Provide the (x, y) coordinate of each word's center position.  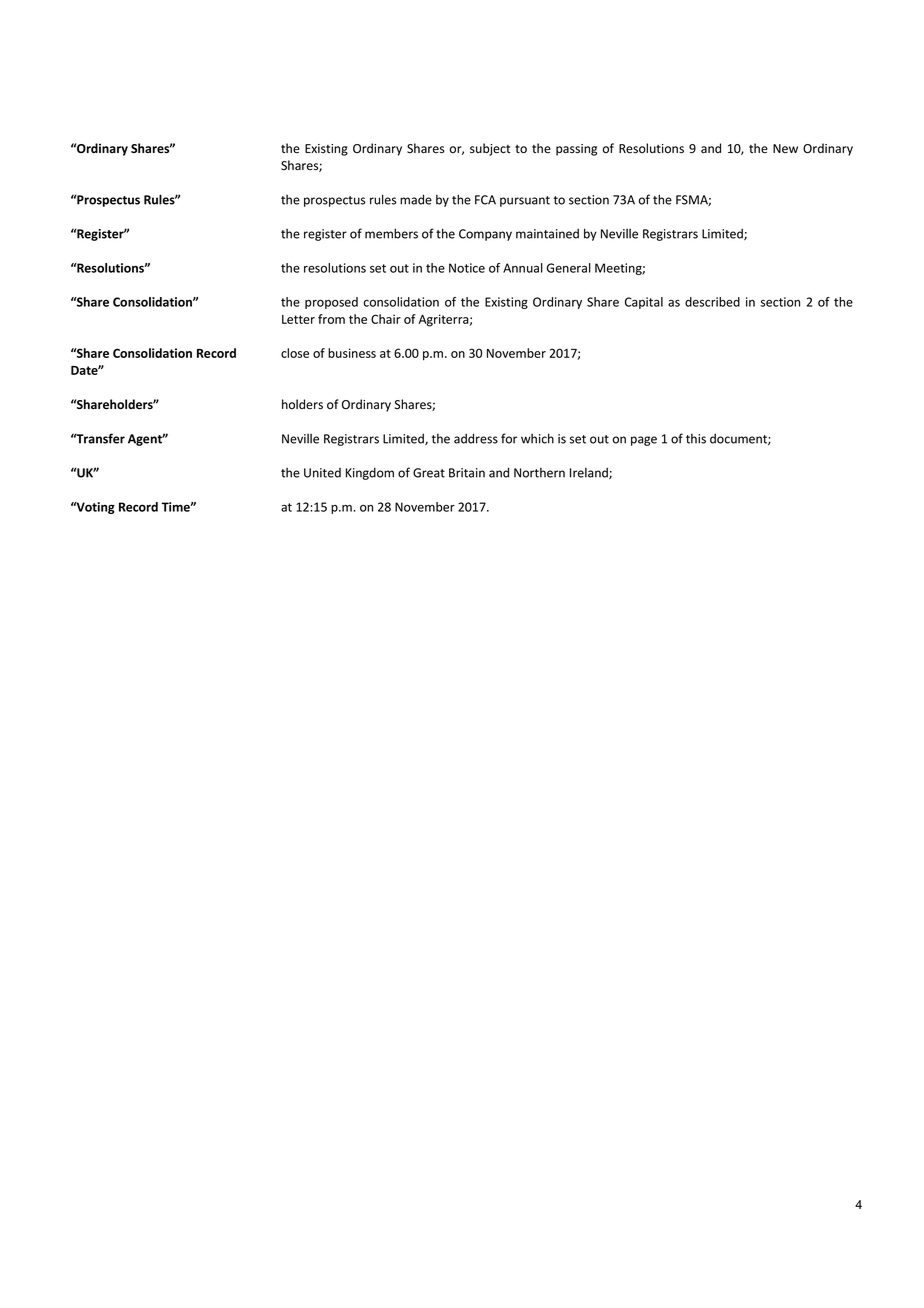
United (322, 473)
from (331, 319)
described (712, 302)
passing (576, 150)
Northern (539, 473)
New (785, 149)
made (416, 199)
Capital (644, 303)
